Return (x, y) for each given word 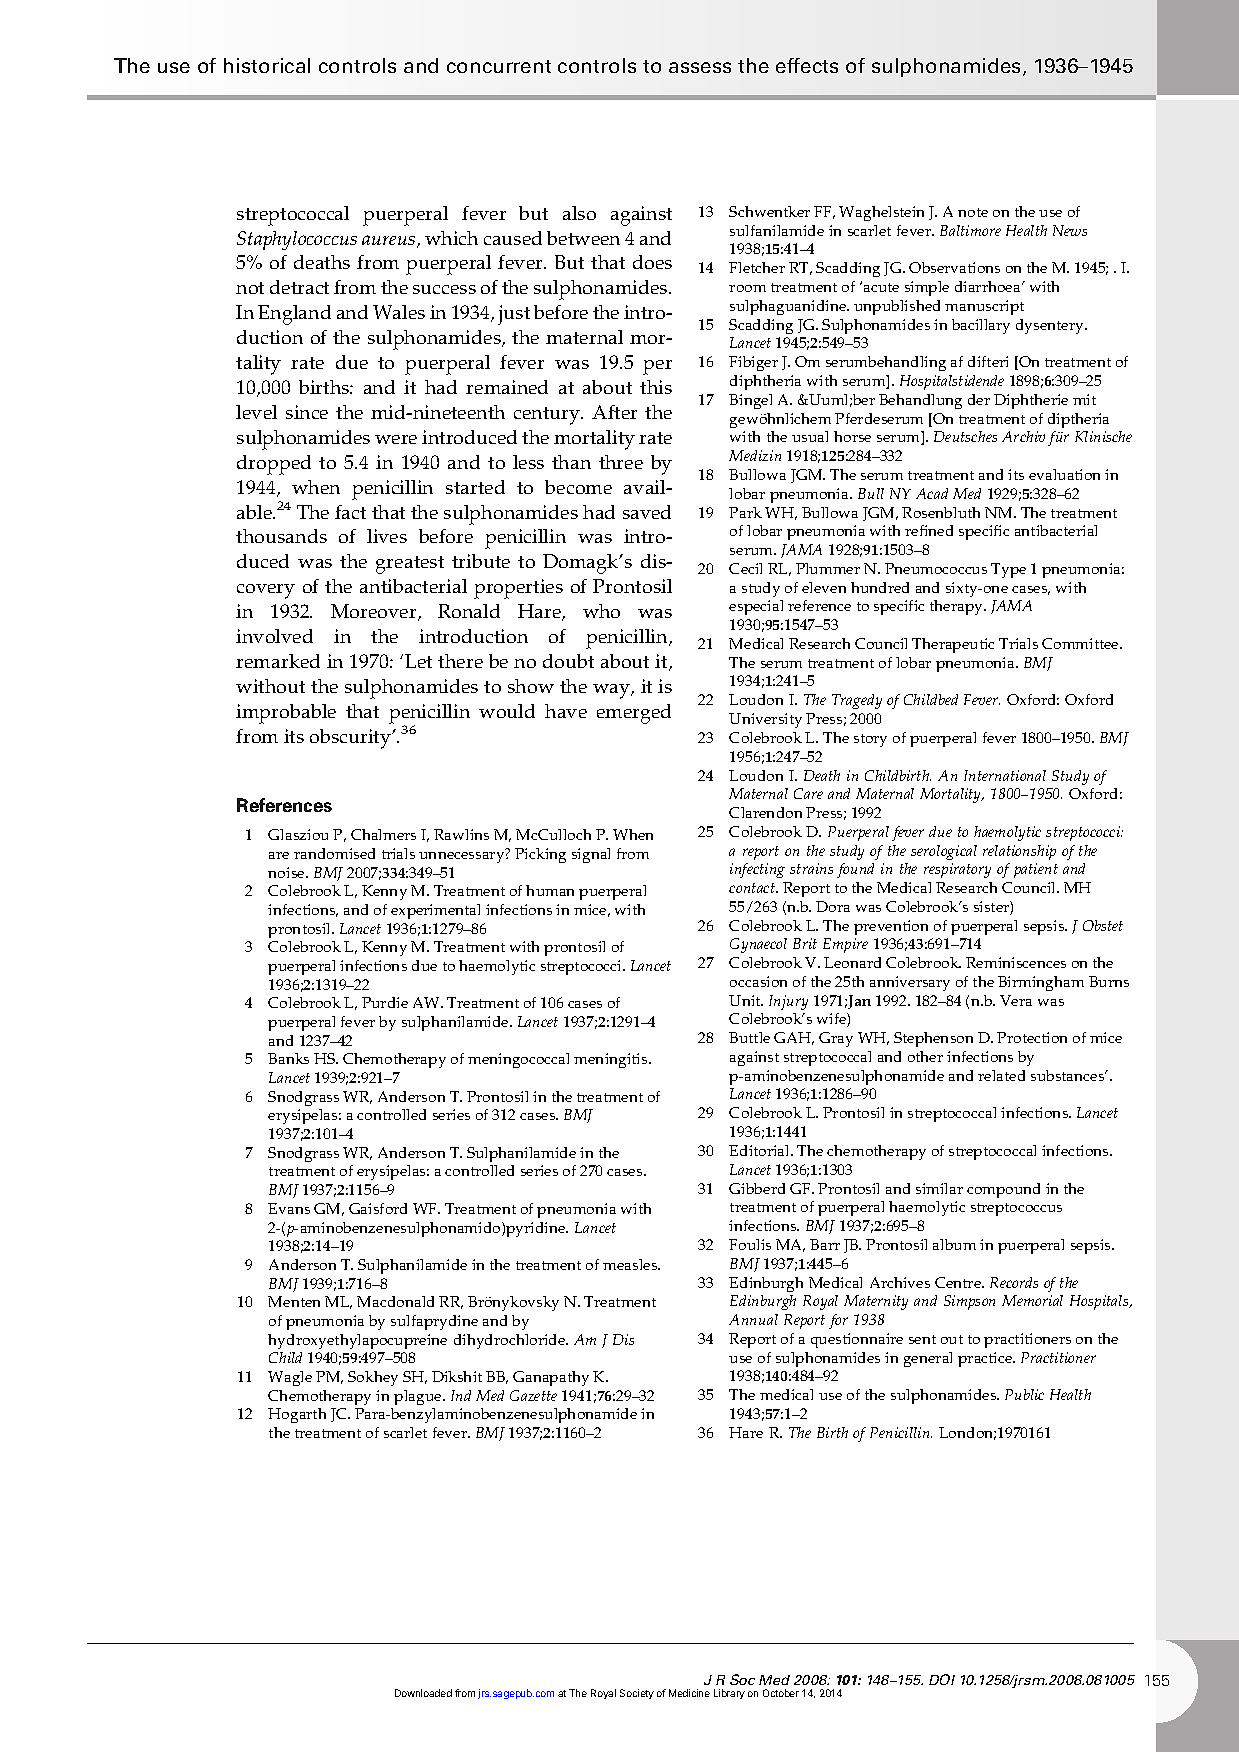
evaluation (1064, 474)
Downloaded (423, 1693)
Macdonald (395, 1301)
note (973, 212)
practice (986, 1359)
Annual (753, 1319)
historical (267, 65)
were (396, 439)
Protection (1032, 1037)
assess (700, 67)
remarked (278, 661)
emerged (634, 714)
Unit (746, 1000)
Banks (288, 1058)
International (1005, 775)
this (656, 387)
